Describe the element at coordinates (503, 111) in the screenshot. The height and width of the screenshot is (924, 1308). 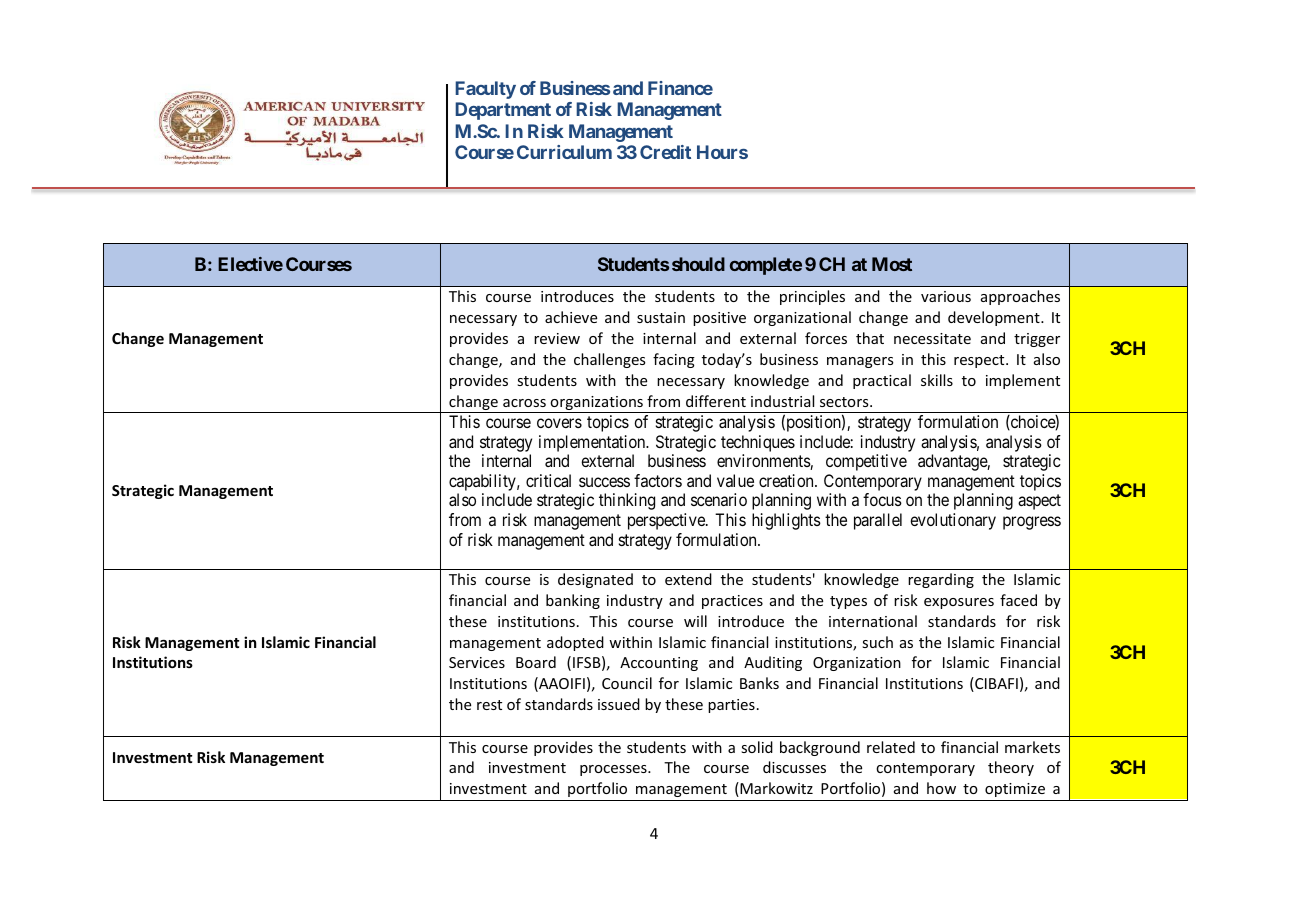
I see `Department` at that location.
